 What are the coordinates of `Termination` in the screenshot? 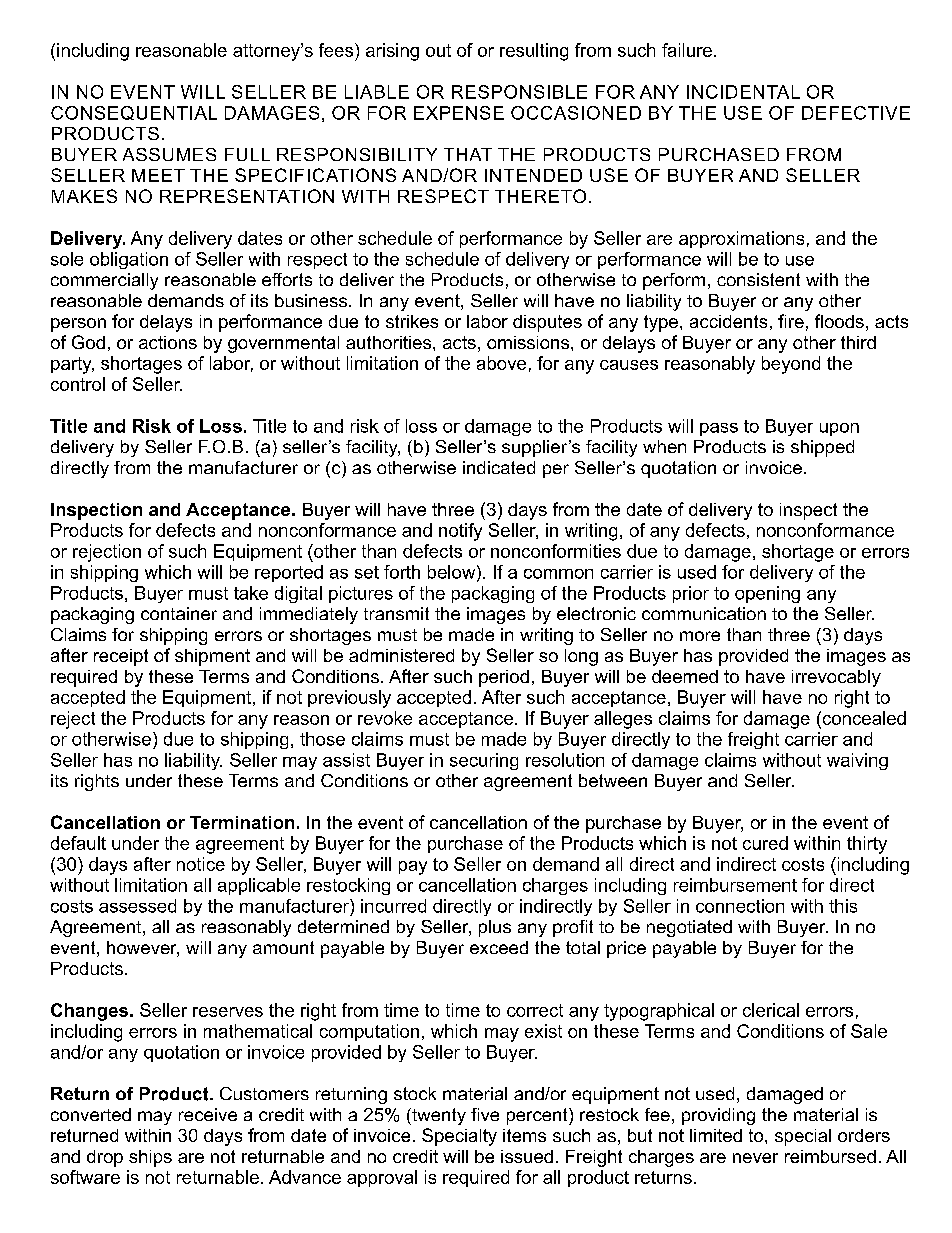 It's located at (242, 822).
